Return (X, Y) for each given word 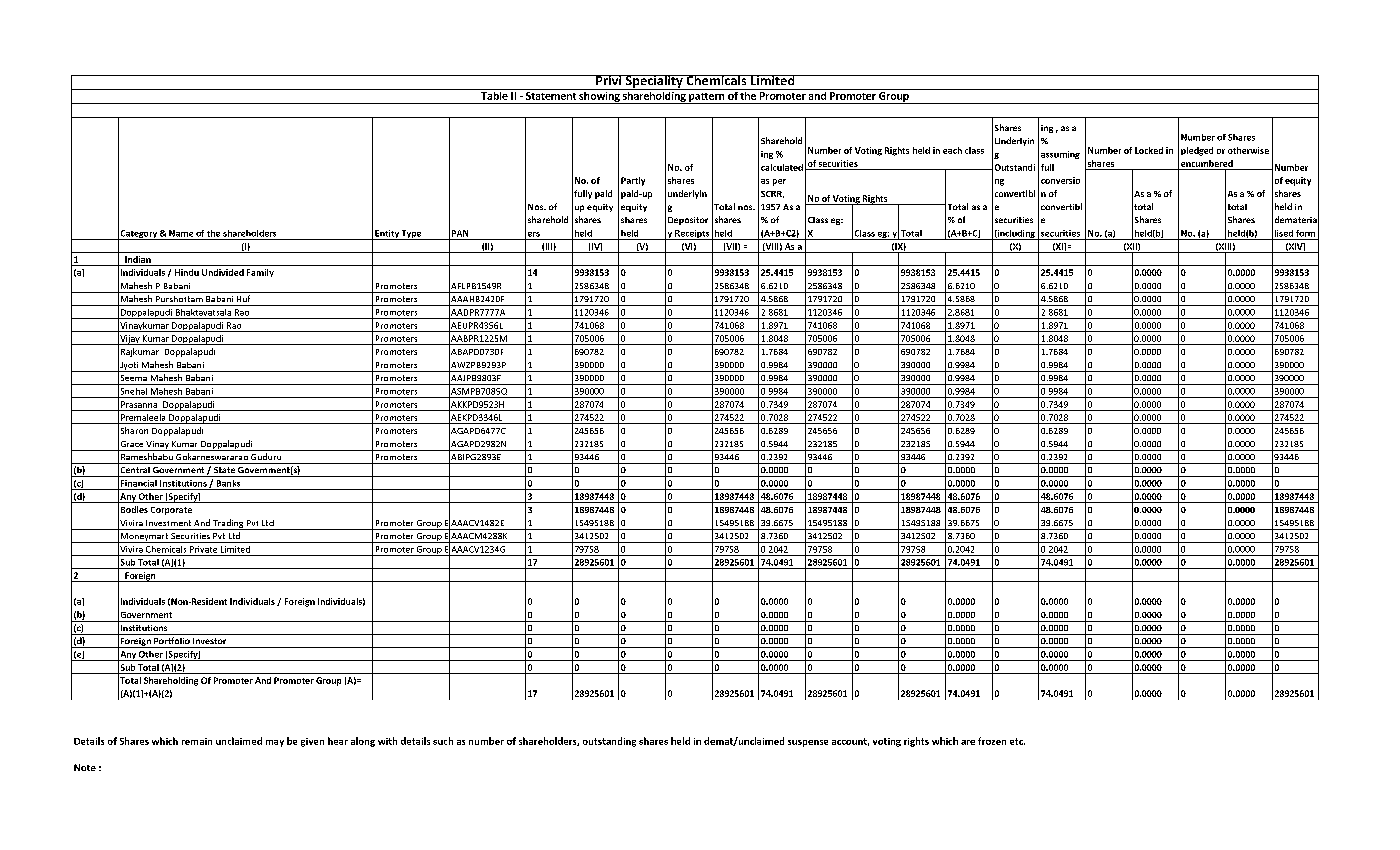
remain (197, 741)
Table (494, 94)
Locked (1149, 150)
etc (1017, 741)
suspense (808, 743)
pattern (707, 98)
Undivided (223, 272)
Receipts (692, 235)
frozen (992, 741)
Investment (168, 523)
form (1305, 233)
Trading (228, 524)
